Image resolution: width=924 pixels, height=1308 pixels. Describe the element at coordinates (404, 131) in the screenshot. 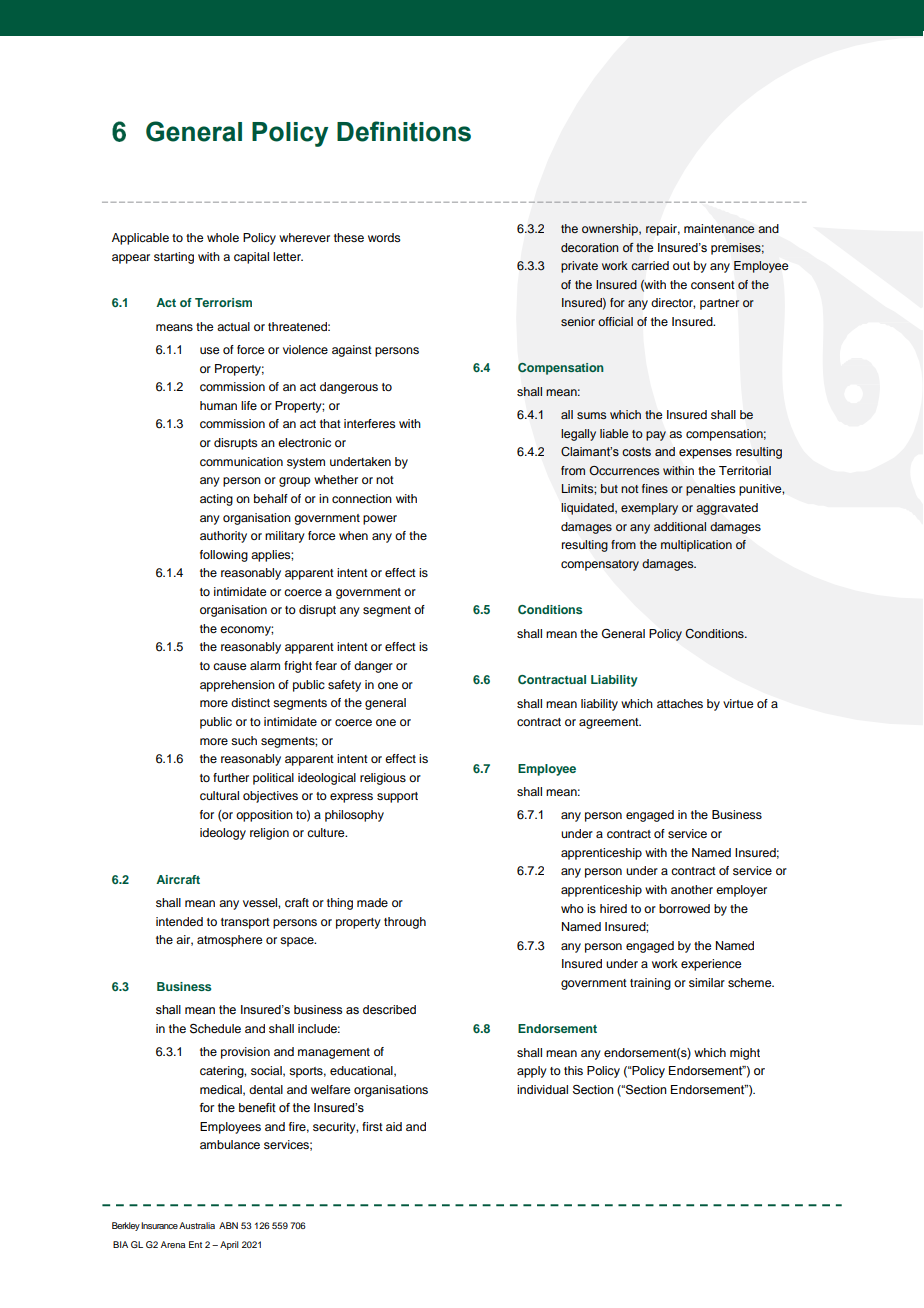

I see `Definitions` at that location.
